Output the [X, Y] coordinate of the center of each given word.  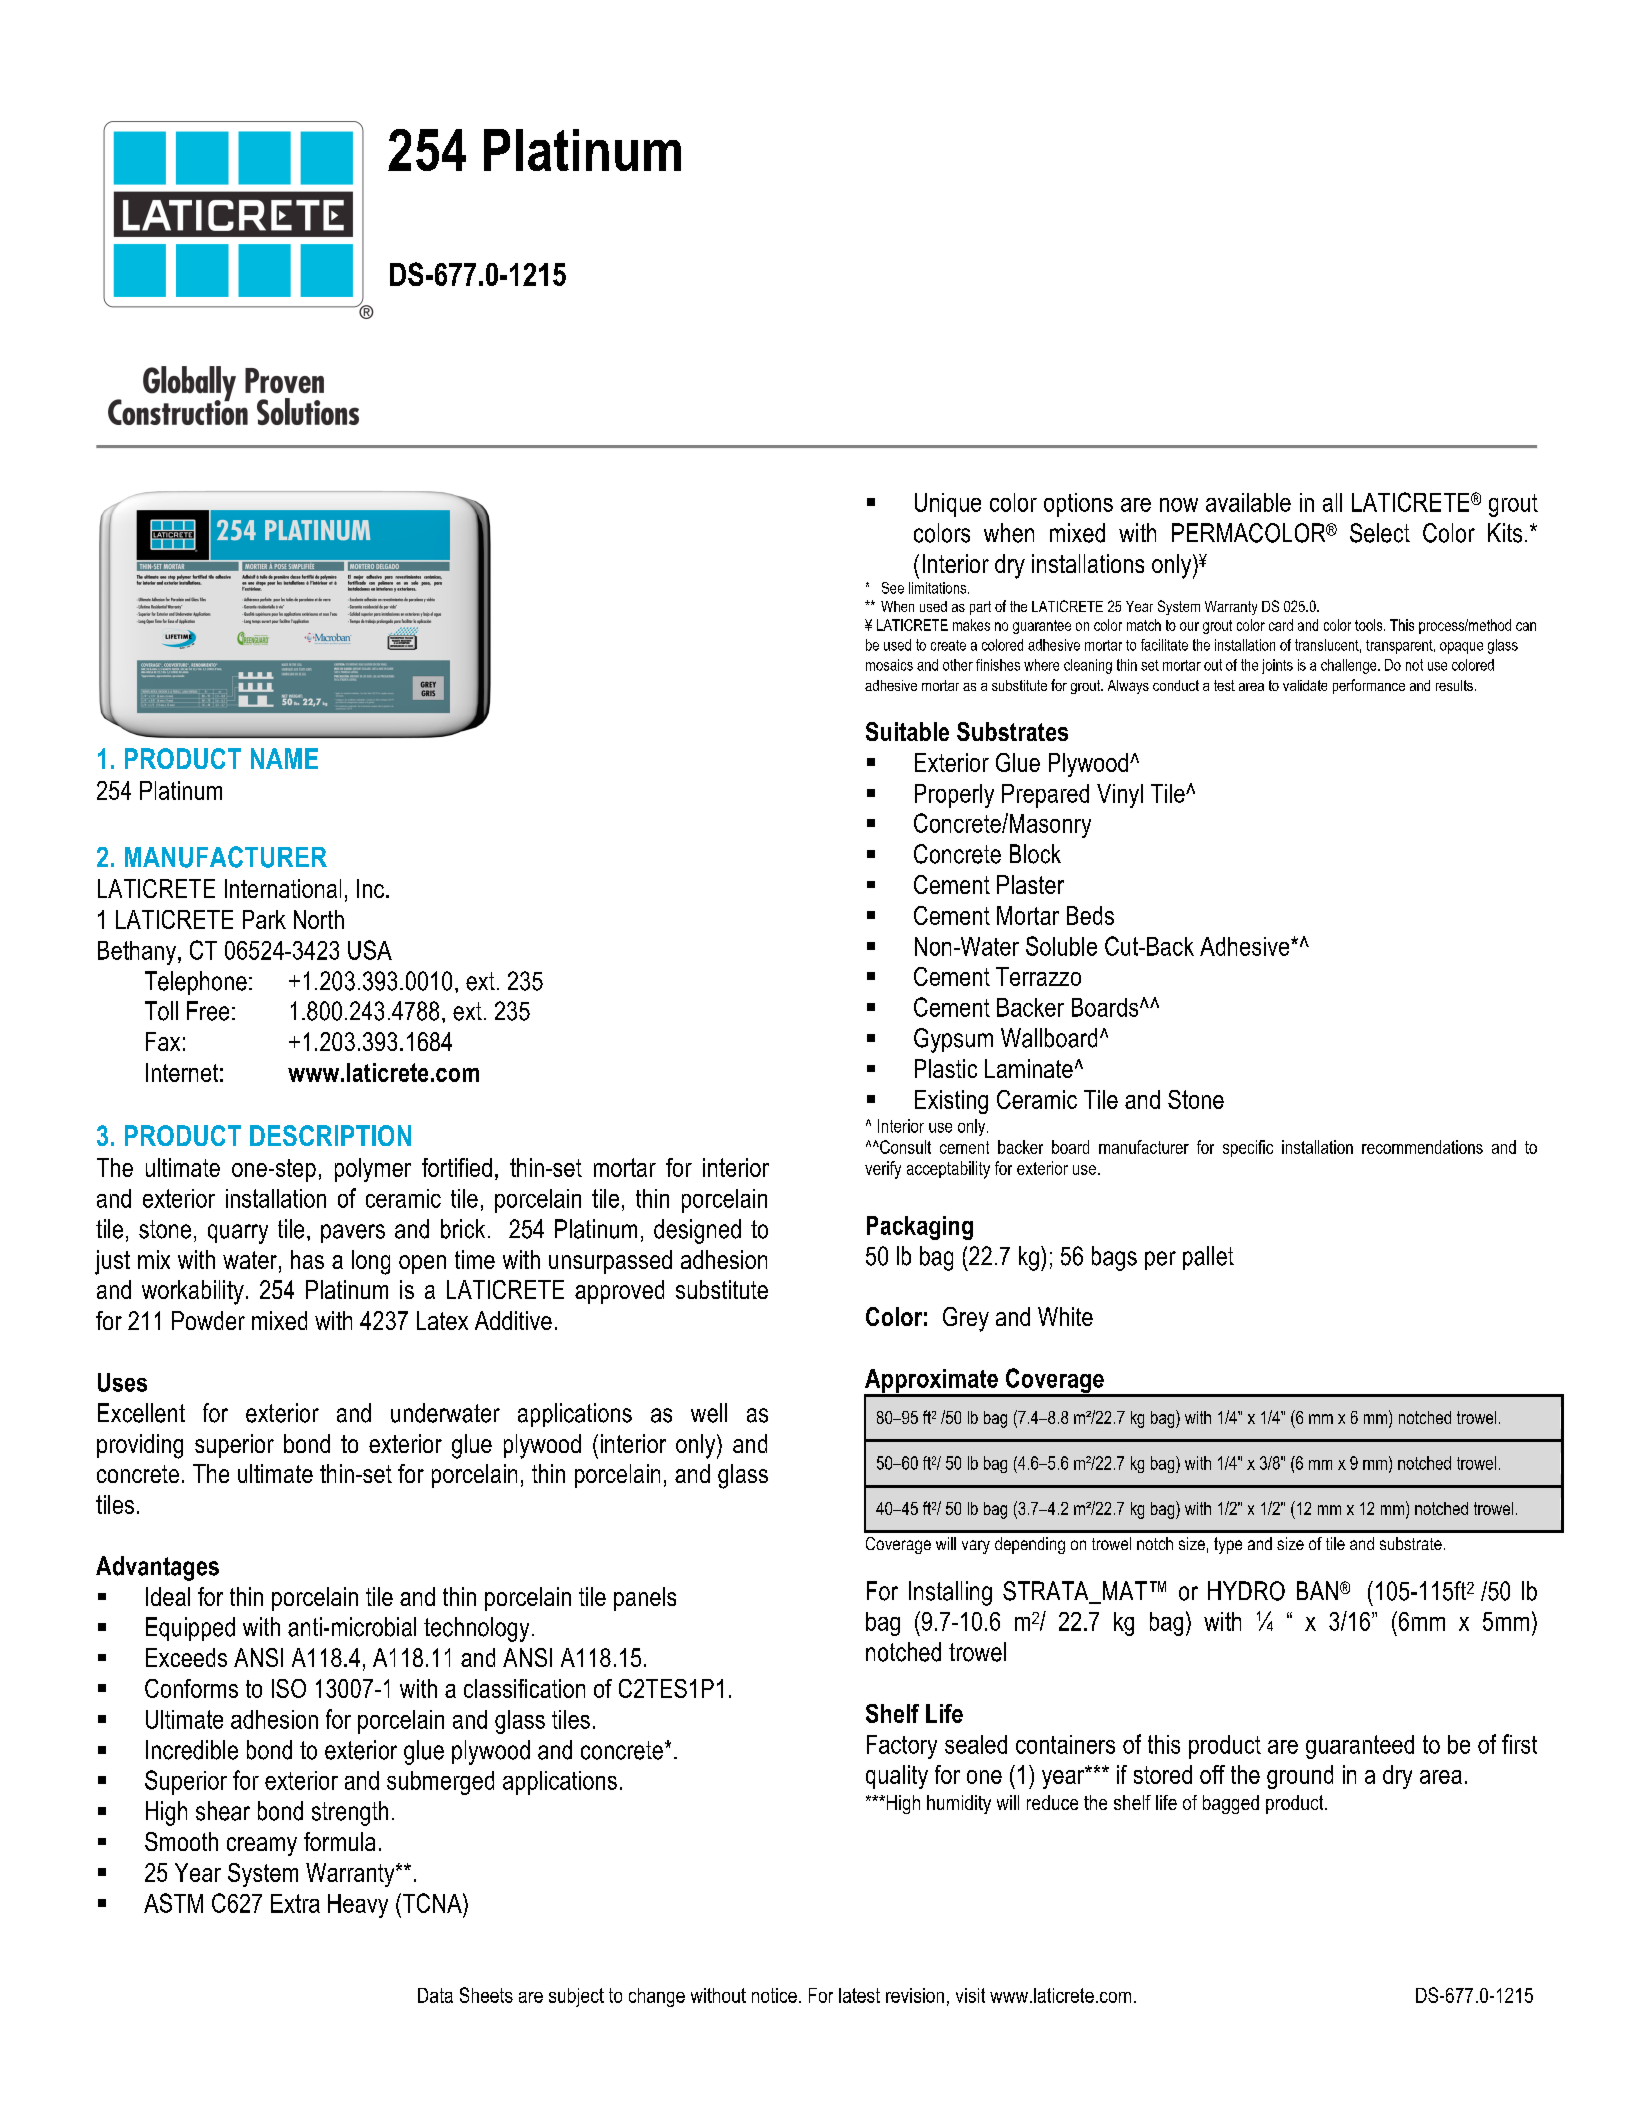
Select [1380, 533]
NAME [284, 758]
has [307, 1259]
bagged [1231, 1804]
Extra [295, 1903]
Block [1035, 854]
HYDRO [1246, 1591]
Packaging [920, 1228]
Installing [950, 1593]
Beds [1090, 915]
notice [774, 1995]
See [893, 588]
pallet [1208, 1258]
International [283, 888]
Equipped [190, 1629]
